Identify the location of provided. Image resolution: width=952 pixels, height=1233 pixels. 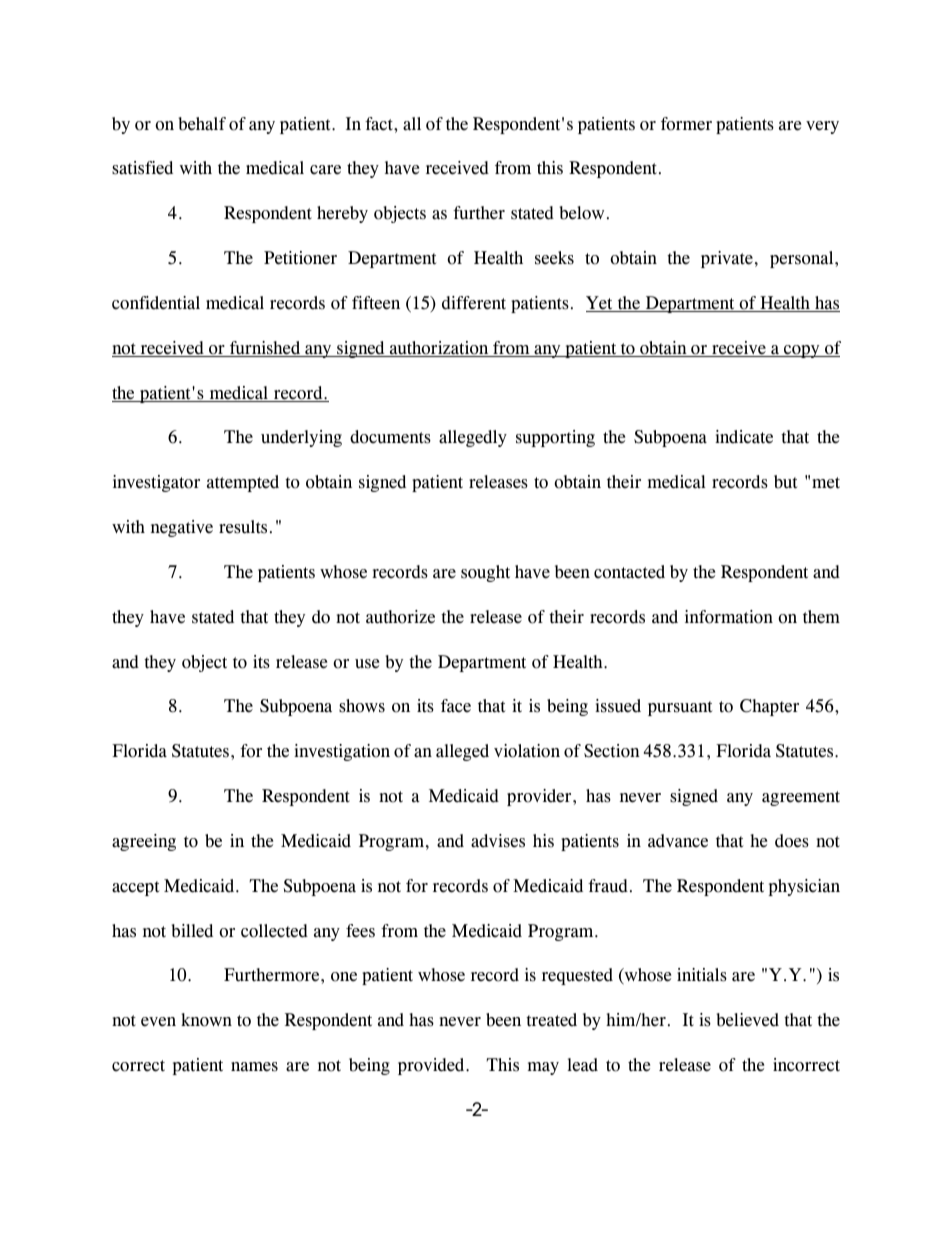
(432, 1066).
